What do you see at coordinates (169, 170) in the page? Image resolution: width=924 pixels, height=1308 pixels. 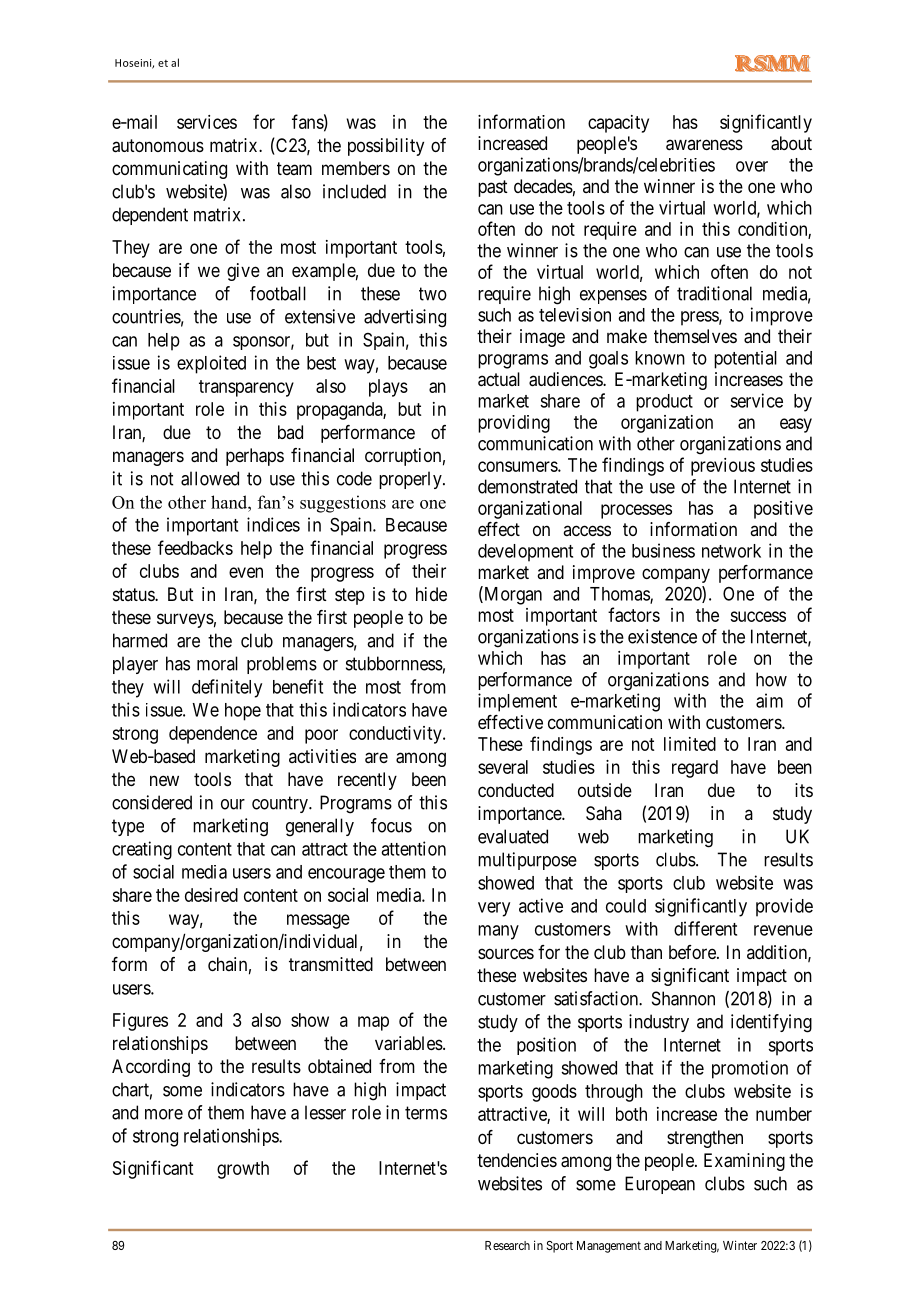 I see `communicating` at bounding box center [169, 170].
